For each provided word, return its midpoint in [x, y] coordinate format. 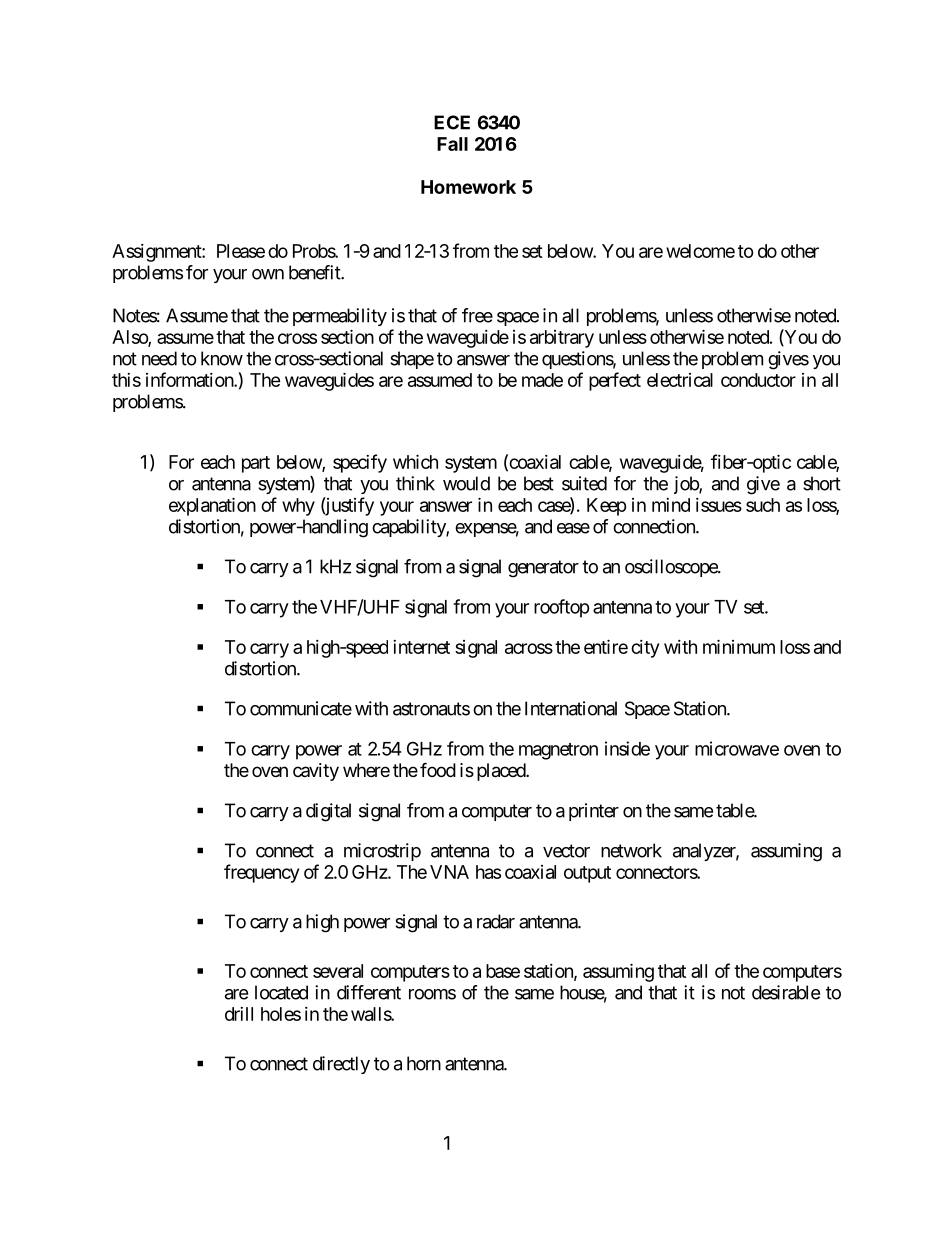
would [466, 483]
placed [502, 772]
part [256, 464]
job [687, 485]
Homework [468, 187]
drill [239, 1014]
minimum [739, 646]
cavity [316, 772]
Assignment [157, 253]
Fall [452, 144]
